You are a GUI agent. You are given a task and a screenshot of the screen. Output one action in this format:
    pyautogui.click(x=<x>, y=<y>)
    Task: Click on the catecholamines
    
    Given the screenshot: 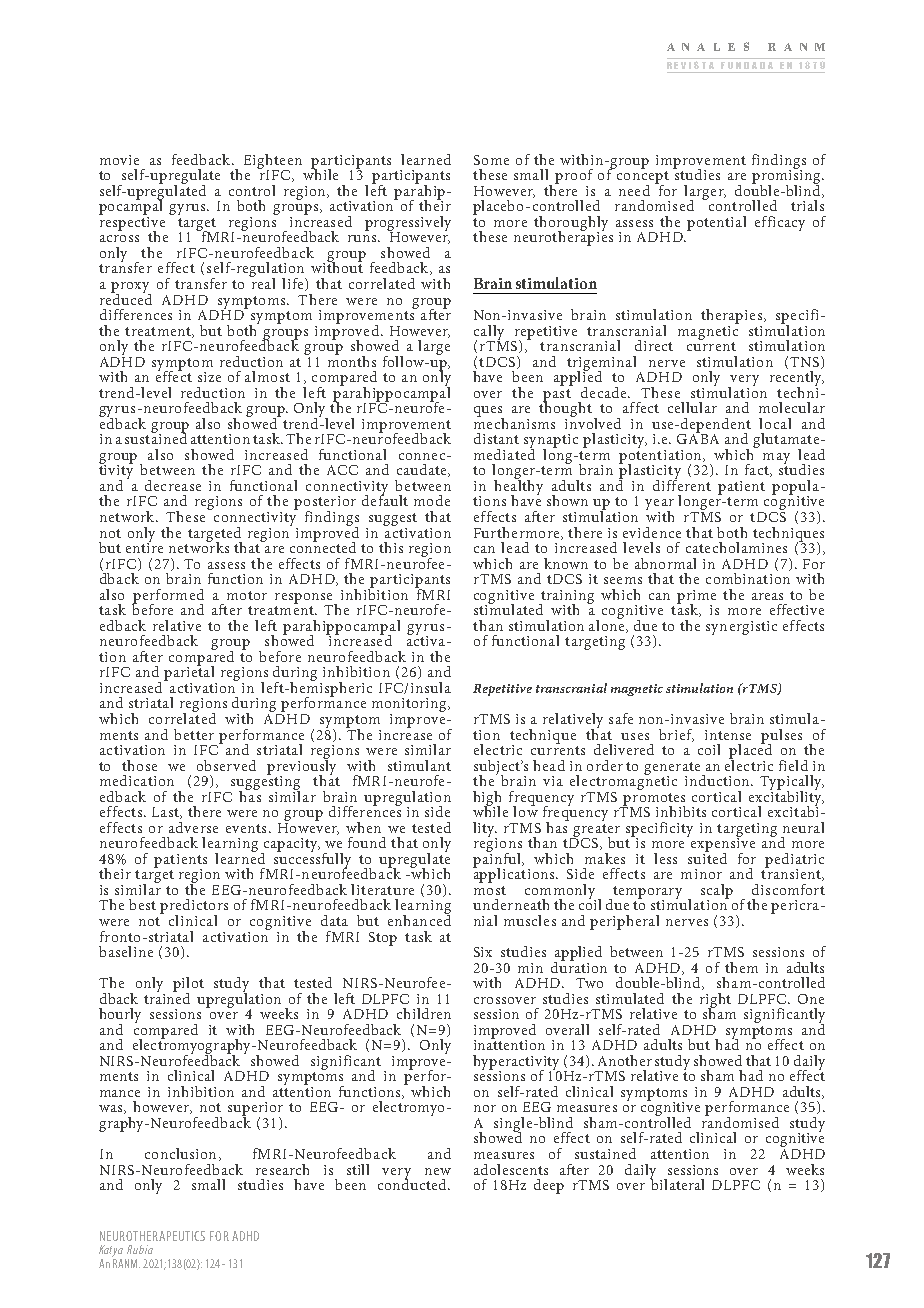 What is the action you would take?
    pyautogui.click(x=736, y=547)
